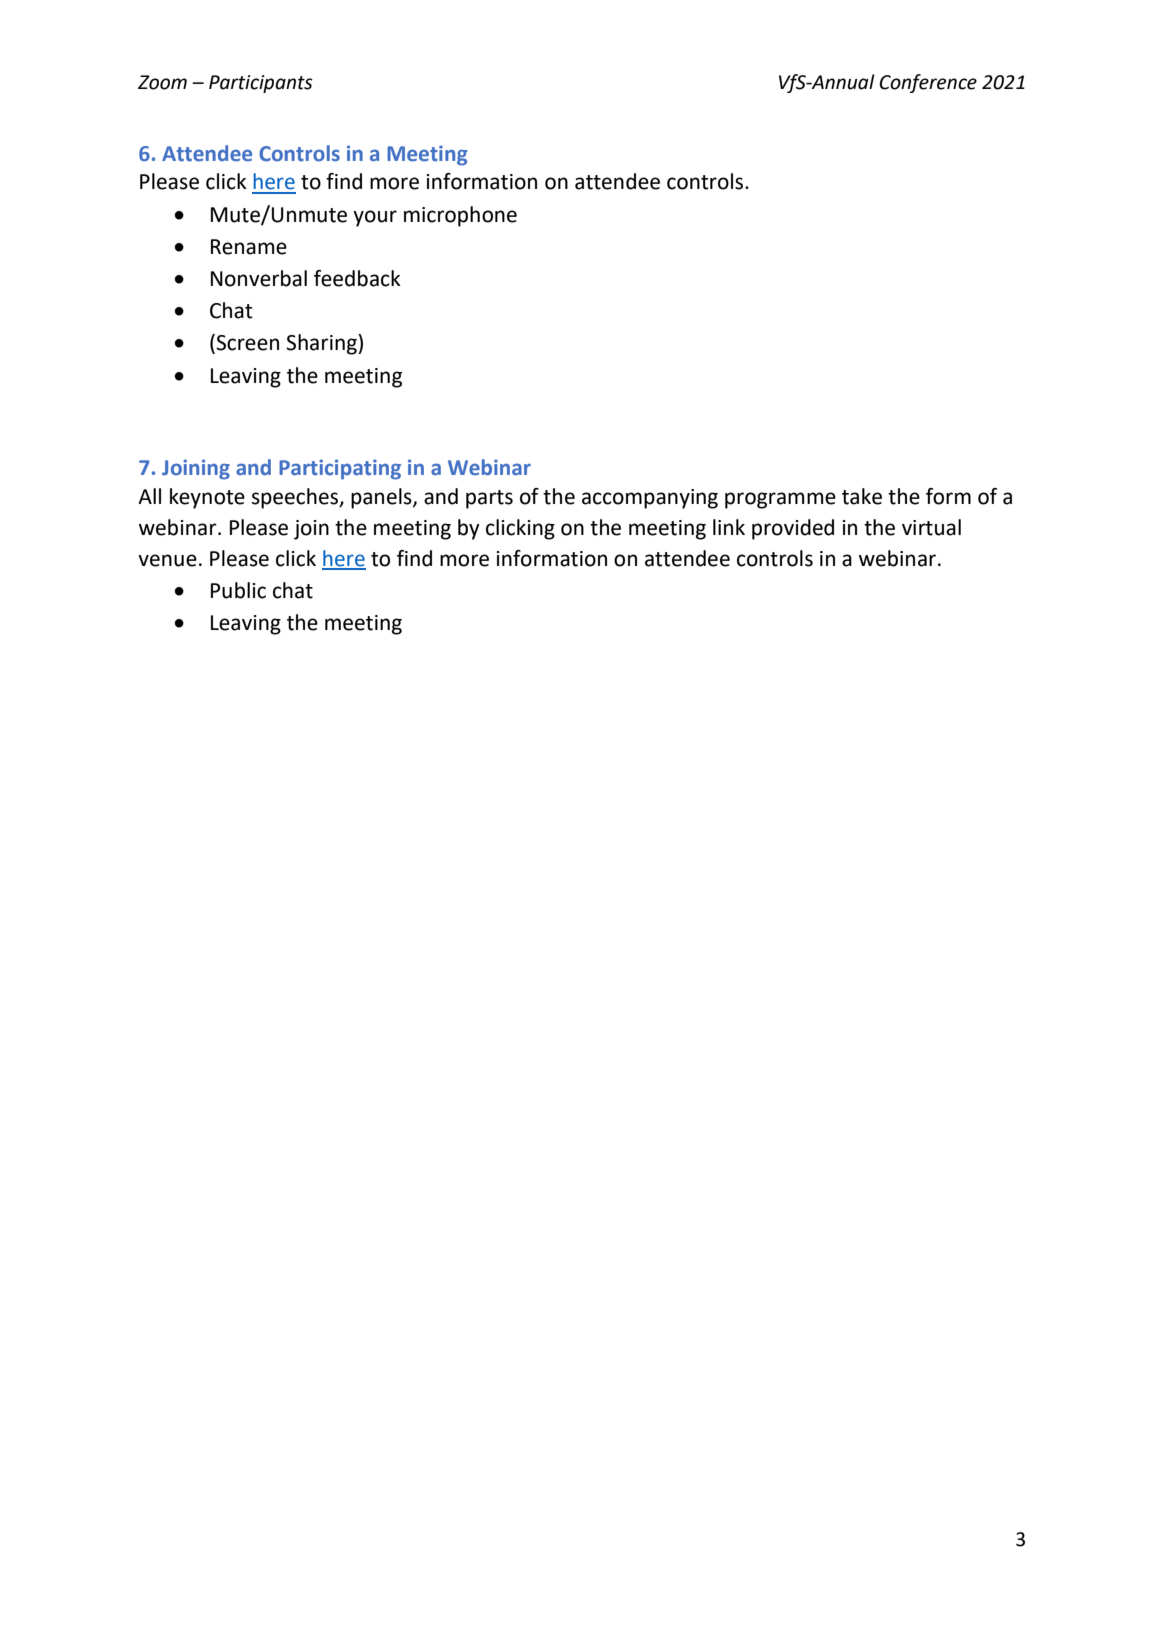 This image has width=1165, height=1647. What do you see at coordinates (460, 216) in the image?
I see `microphone` at bounding box center [460, 216].
